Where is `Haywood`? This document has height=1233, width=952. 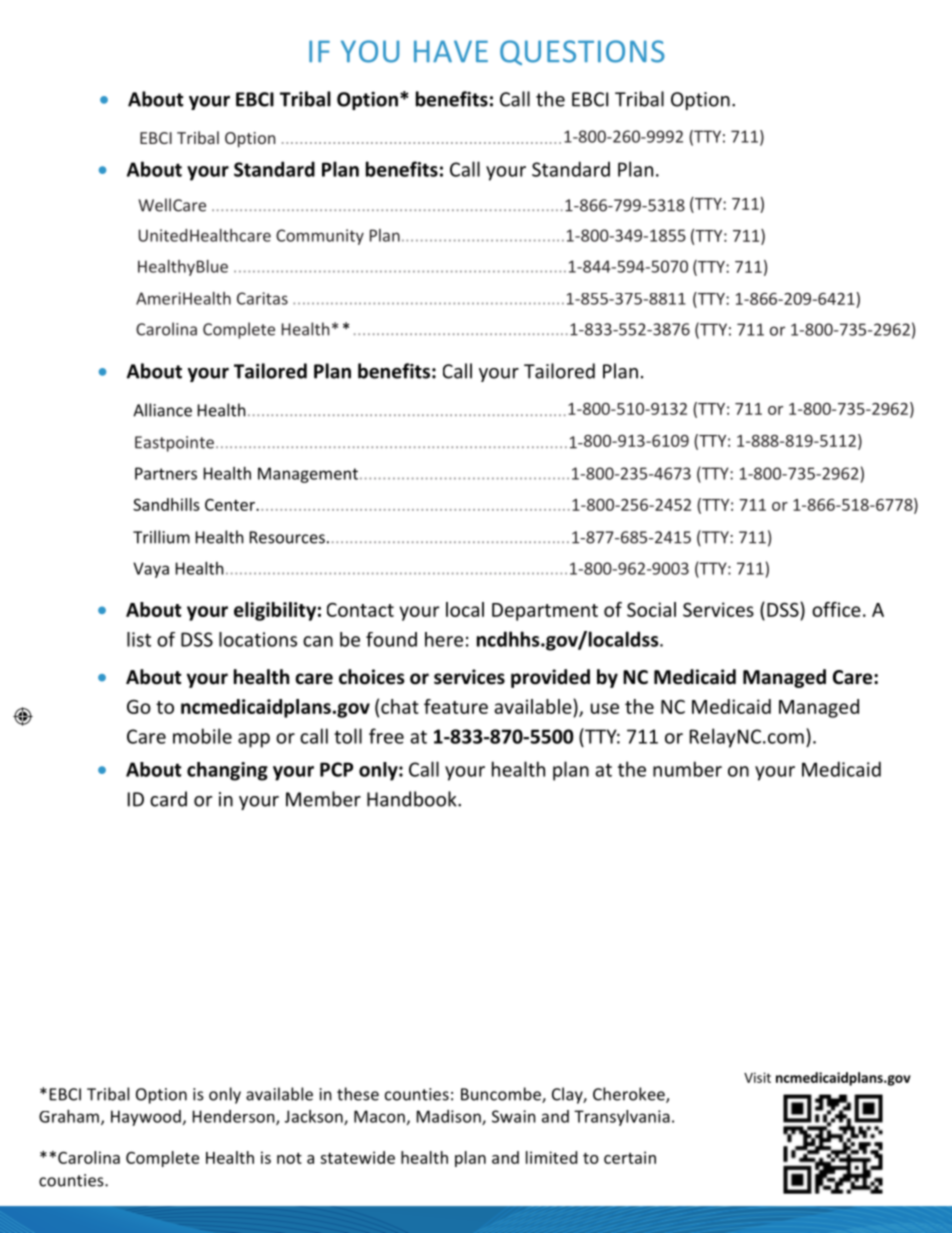
Haywood is located at coordinates (146, 1118).
